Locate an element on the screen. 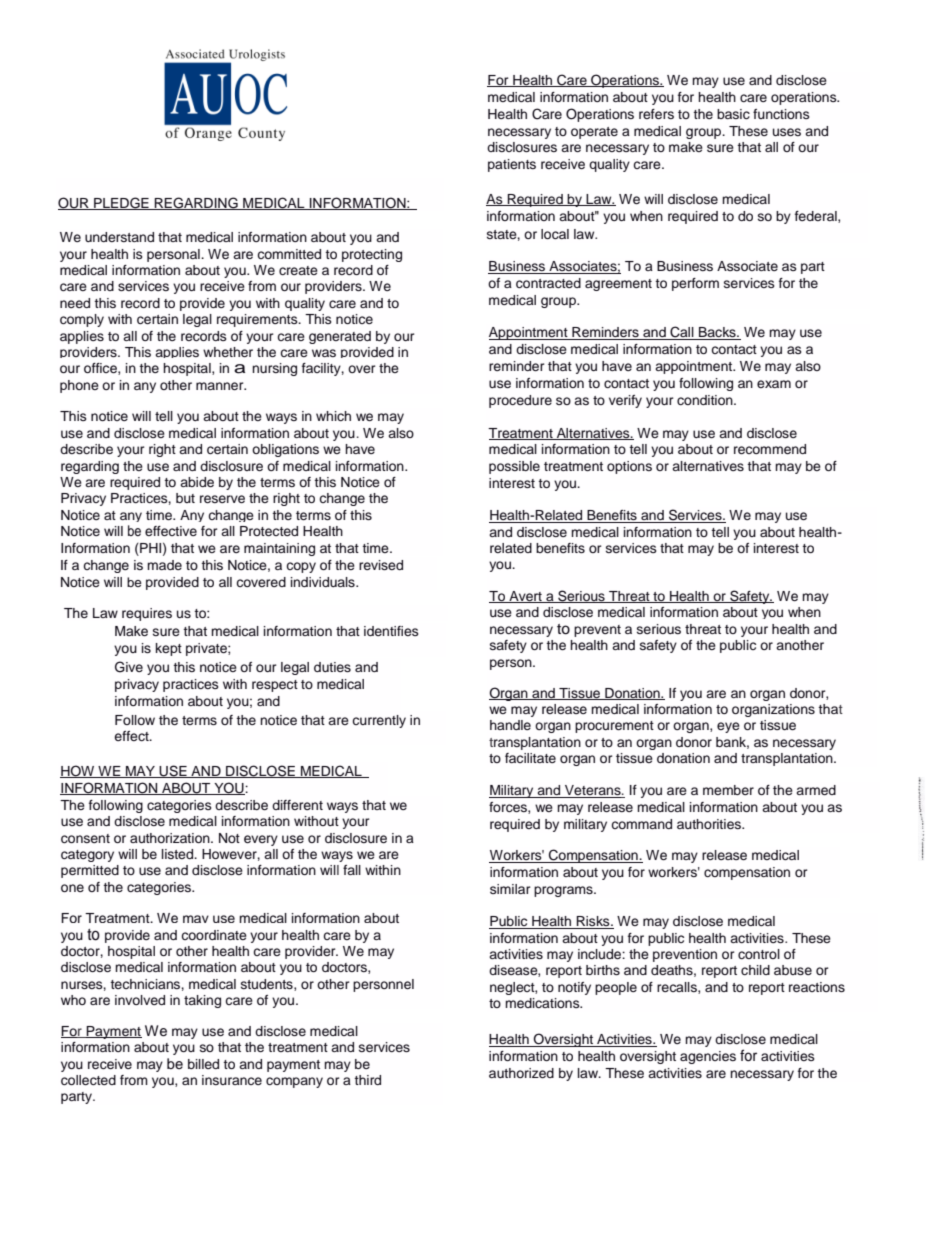  PLEDGE is located at coordinates (121, 203).
